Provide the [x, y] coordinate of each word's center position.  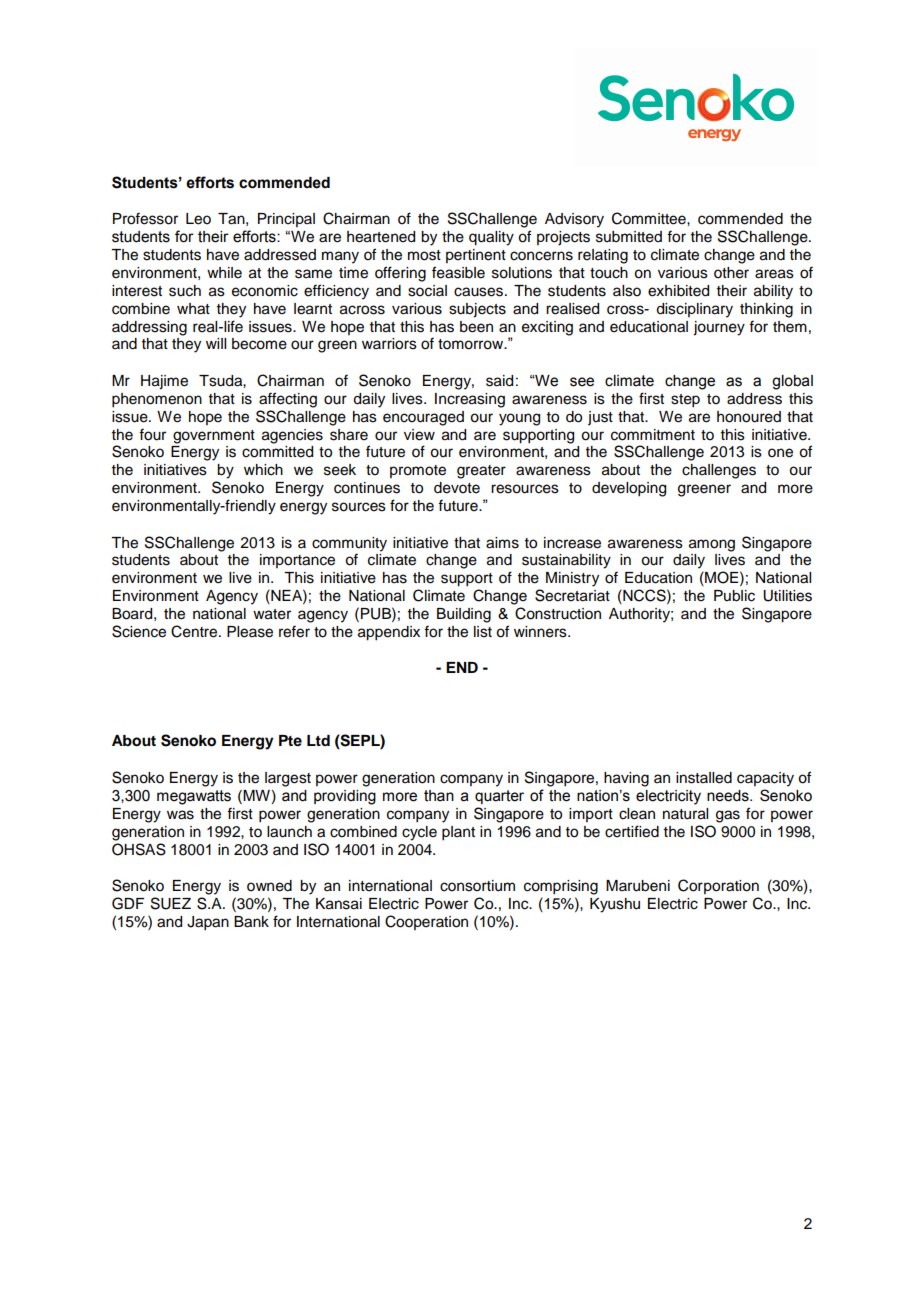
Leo [198, 219]
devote [457, 488]
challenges [719, 471]
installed [704, 778]
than [439, 796]
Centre [195, 631]
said [499, 381]
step [685, 401]
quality [491, 238]
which [263, 470]
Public [734, 596]
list [483, 632]
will [216, 343]
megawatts [194, 797]
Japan [208, 923]
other [731, 273]
